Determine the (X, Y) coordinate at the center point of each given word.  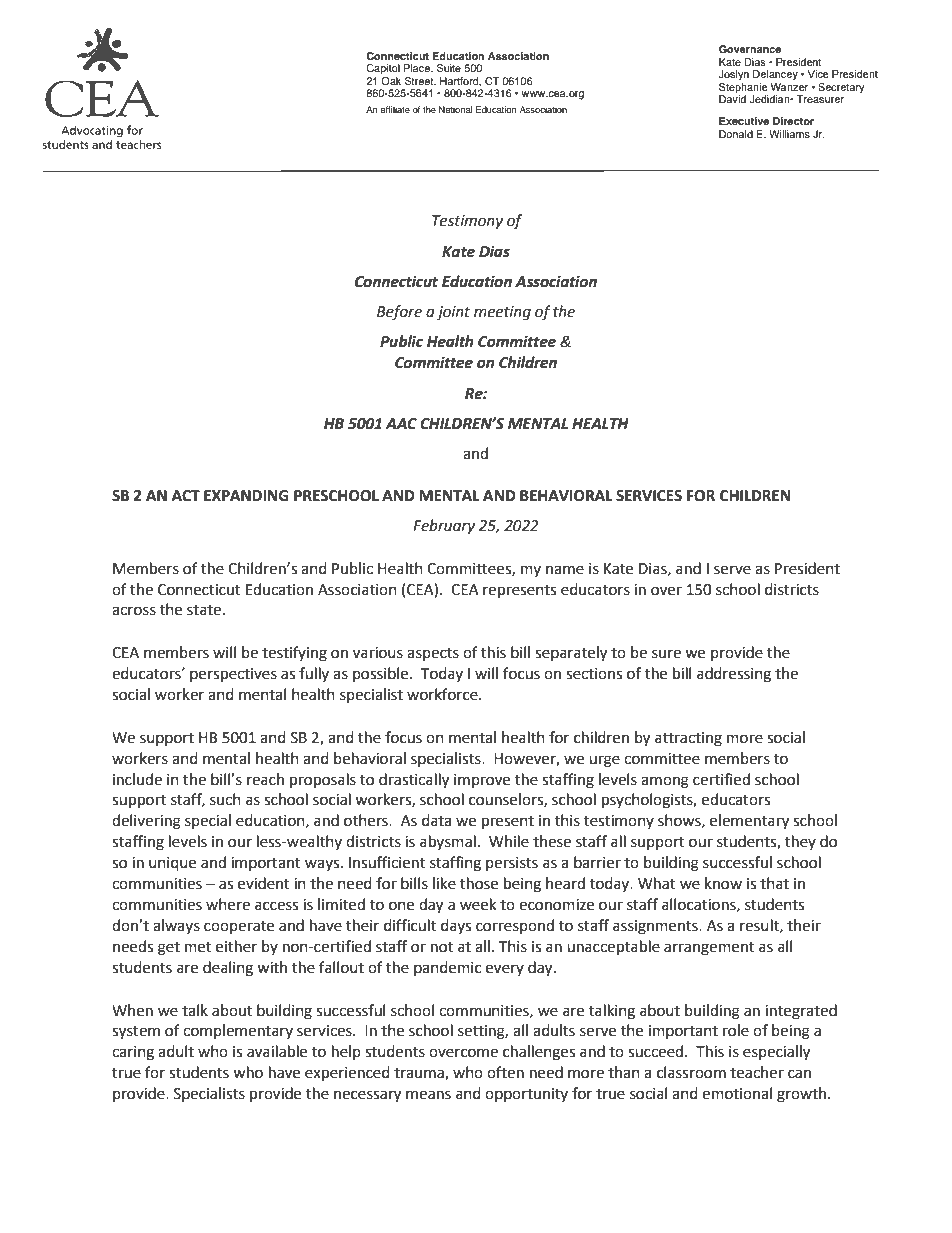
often (505, 1072)
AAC (401, 424)
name (565, 570)
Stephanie (743, 86)
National (456, 109)
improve (482, 781)
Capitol (383, 69)
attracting (688, 739)
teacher (757, 1072)
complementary (238, 1031)
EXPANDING (246, 496)
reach (265, 779)
